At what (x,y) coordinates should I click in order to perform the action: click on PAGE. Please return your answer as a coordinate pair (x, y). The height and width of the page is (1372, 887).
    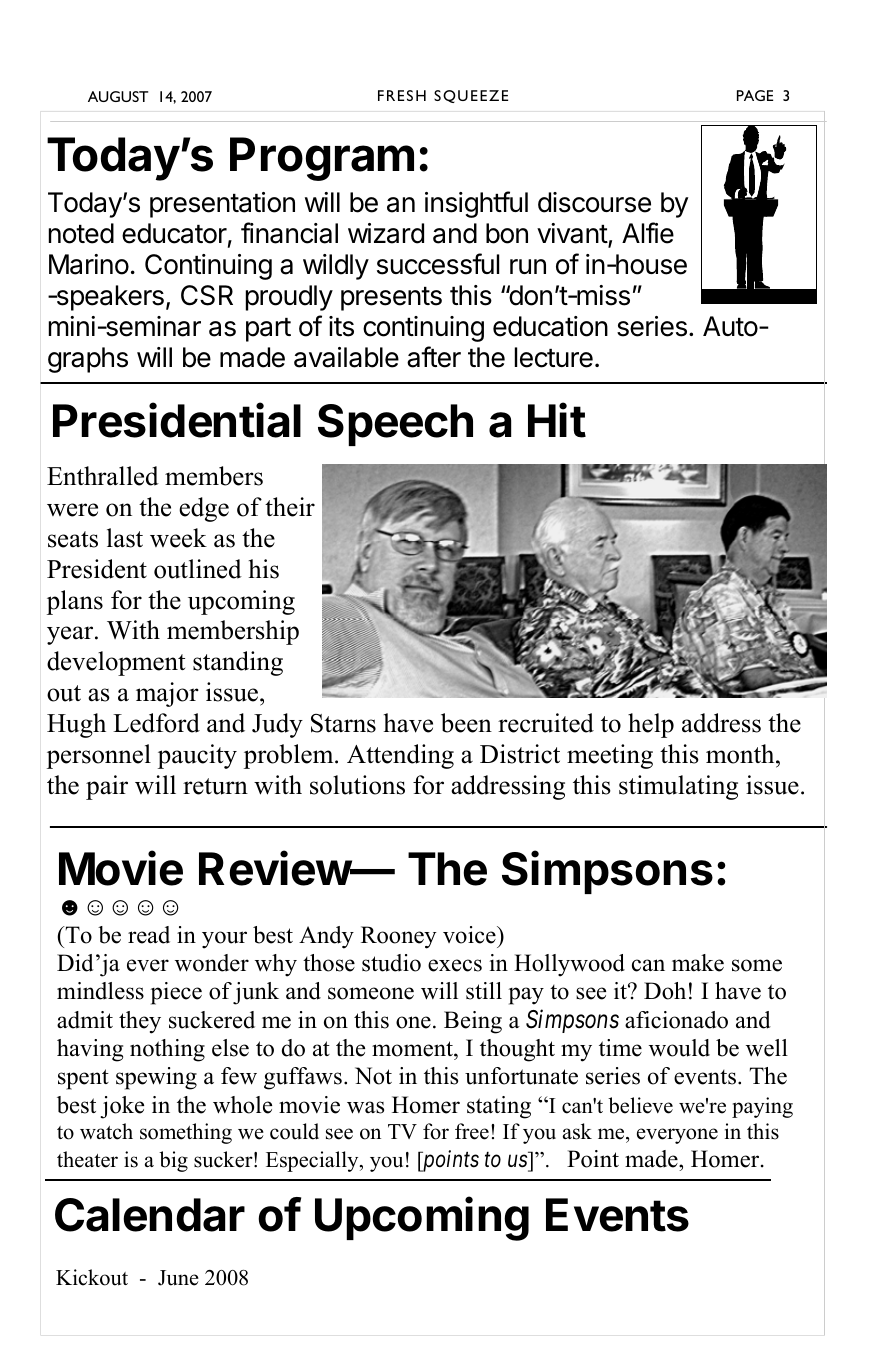
    Looking at the image, I should click on (755, 95).
